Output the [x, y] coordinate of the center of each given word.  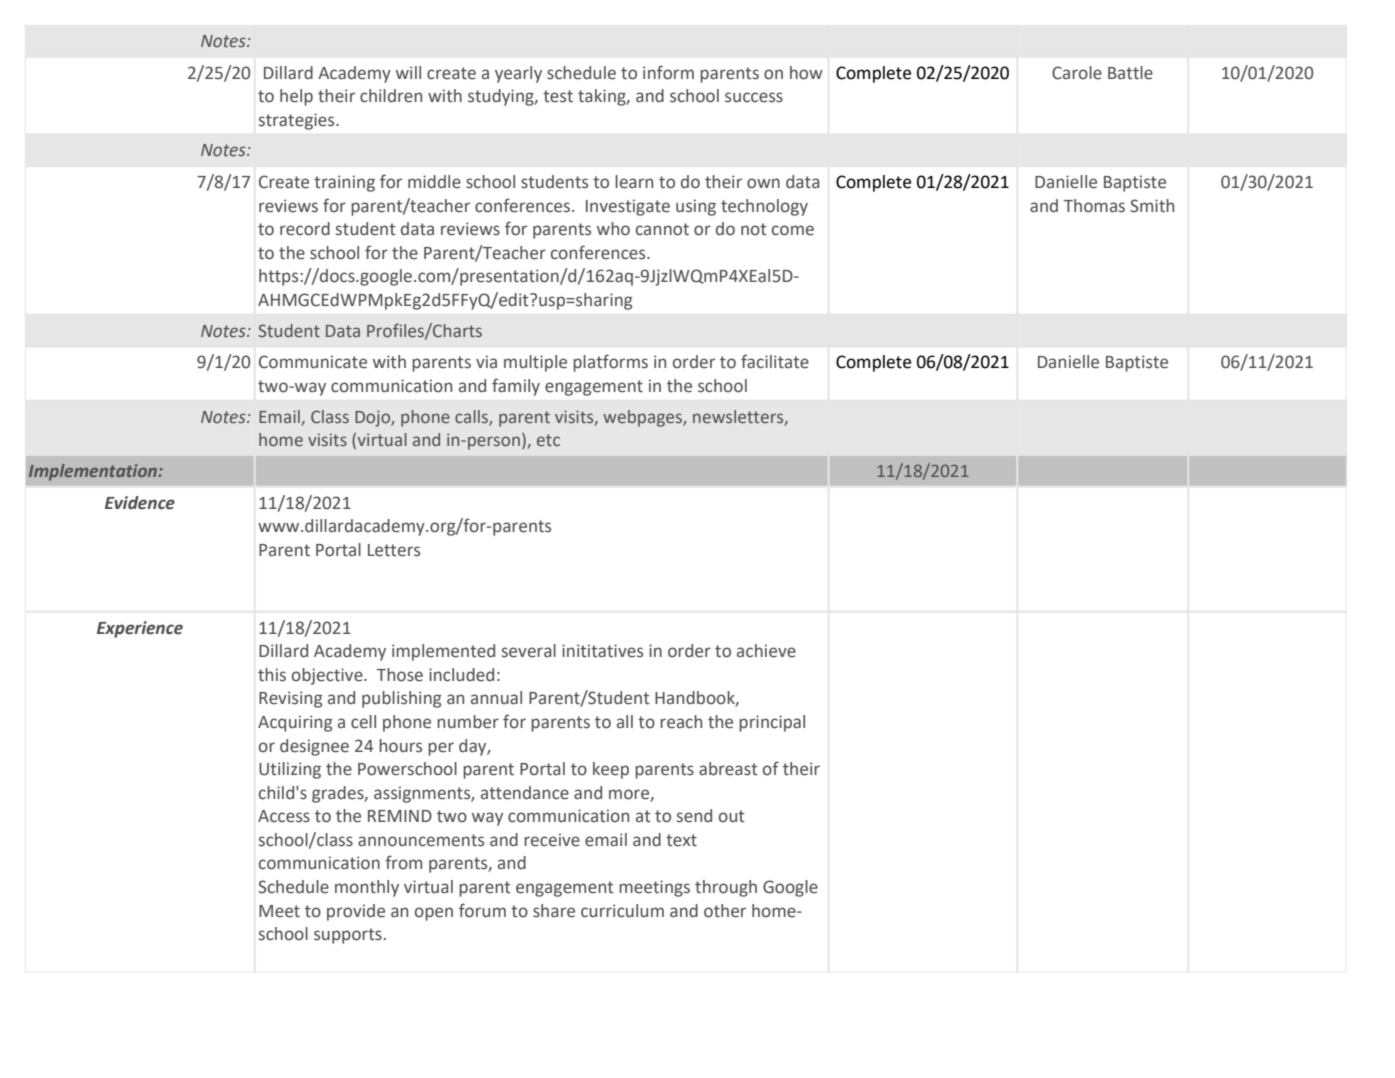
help [296, 97]
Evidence [140, 503]
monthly [367, 888]
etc [548, 440]
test [558, 96]
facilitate [775, 361]
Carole [1077, 73]
